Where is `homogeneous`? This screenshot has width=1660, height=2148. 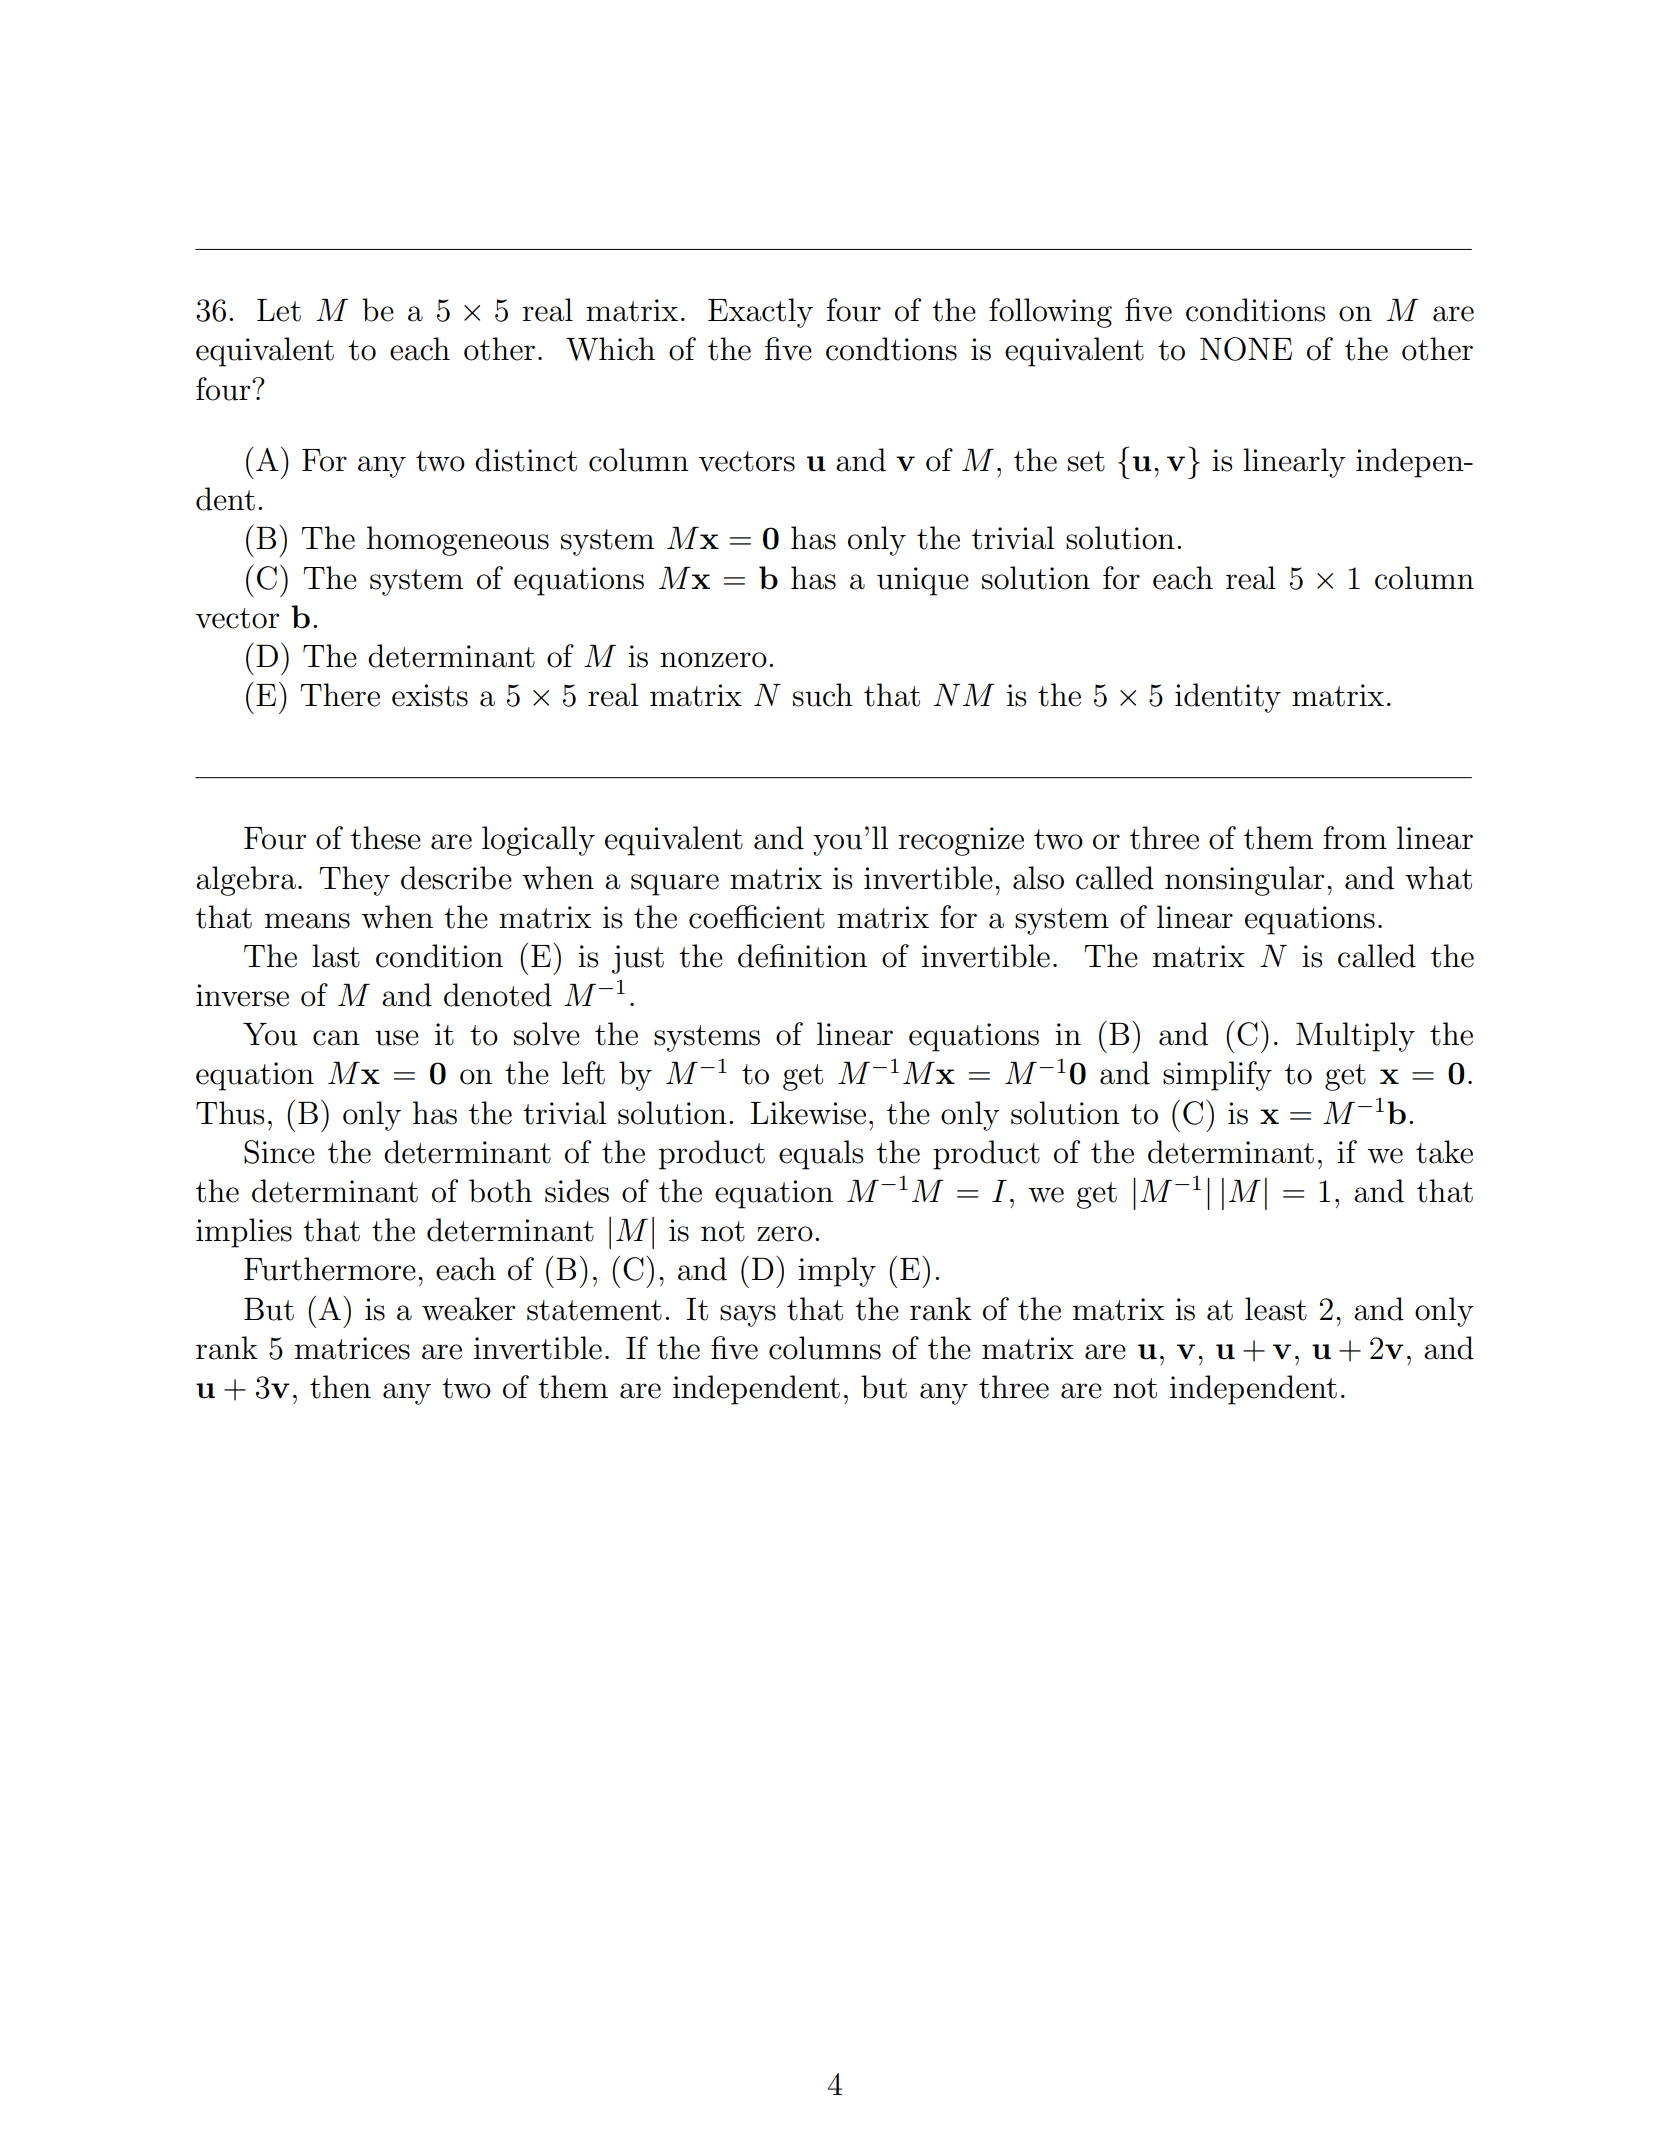
homogeneous is located at coordinates (458, 541).
